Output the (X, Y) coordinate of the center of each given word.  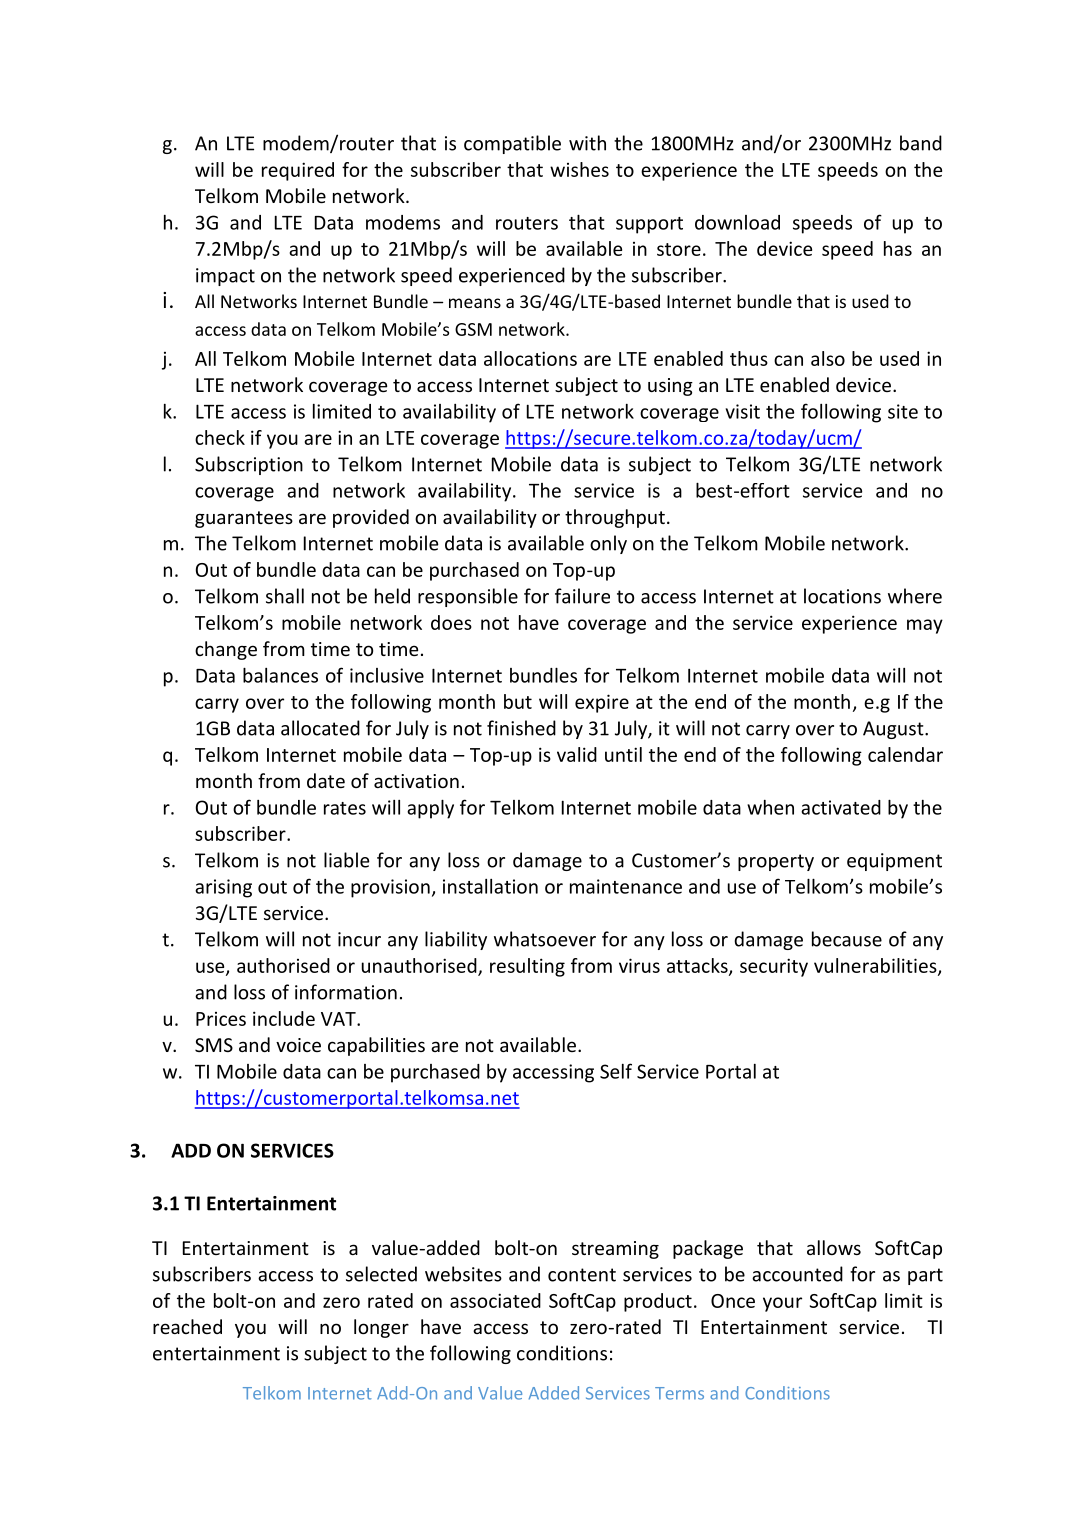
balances (280, 675)
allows (834, 1247)
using (670, 387)
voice (298, 1045)
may (925, 626)
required (298, 171)
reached (187, 1326)
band (921, 143)
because (847, 939)
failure (582, 596)
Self (616, 1071)
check (220, 437)
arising (223, 888)
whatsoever (545, 939)
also (828, 358)
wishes (579, 169)
